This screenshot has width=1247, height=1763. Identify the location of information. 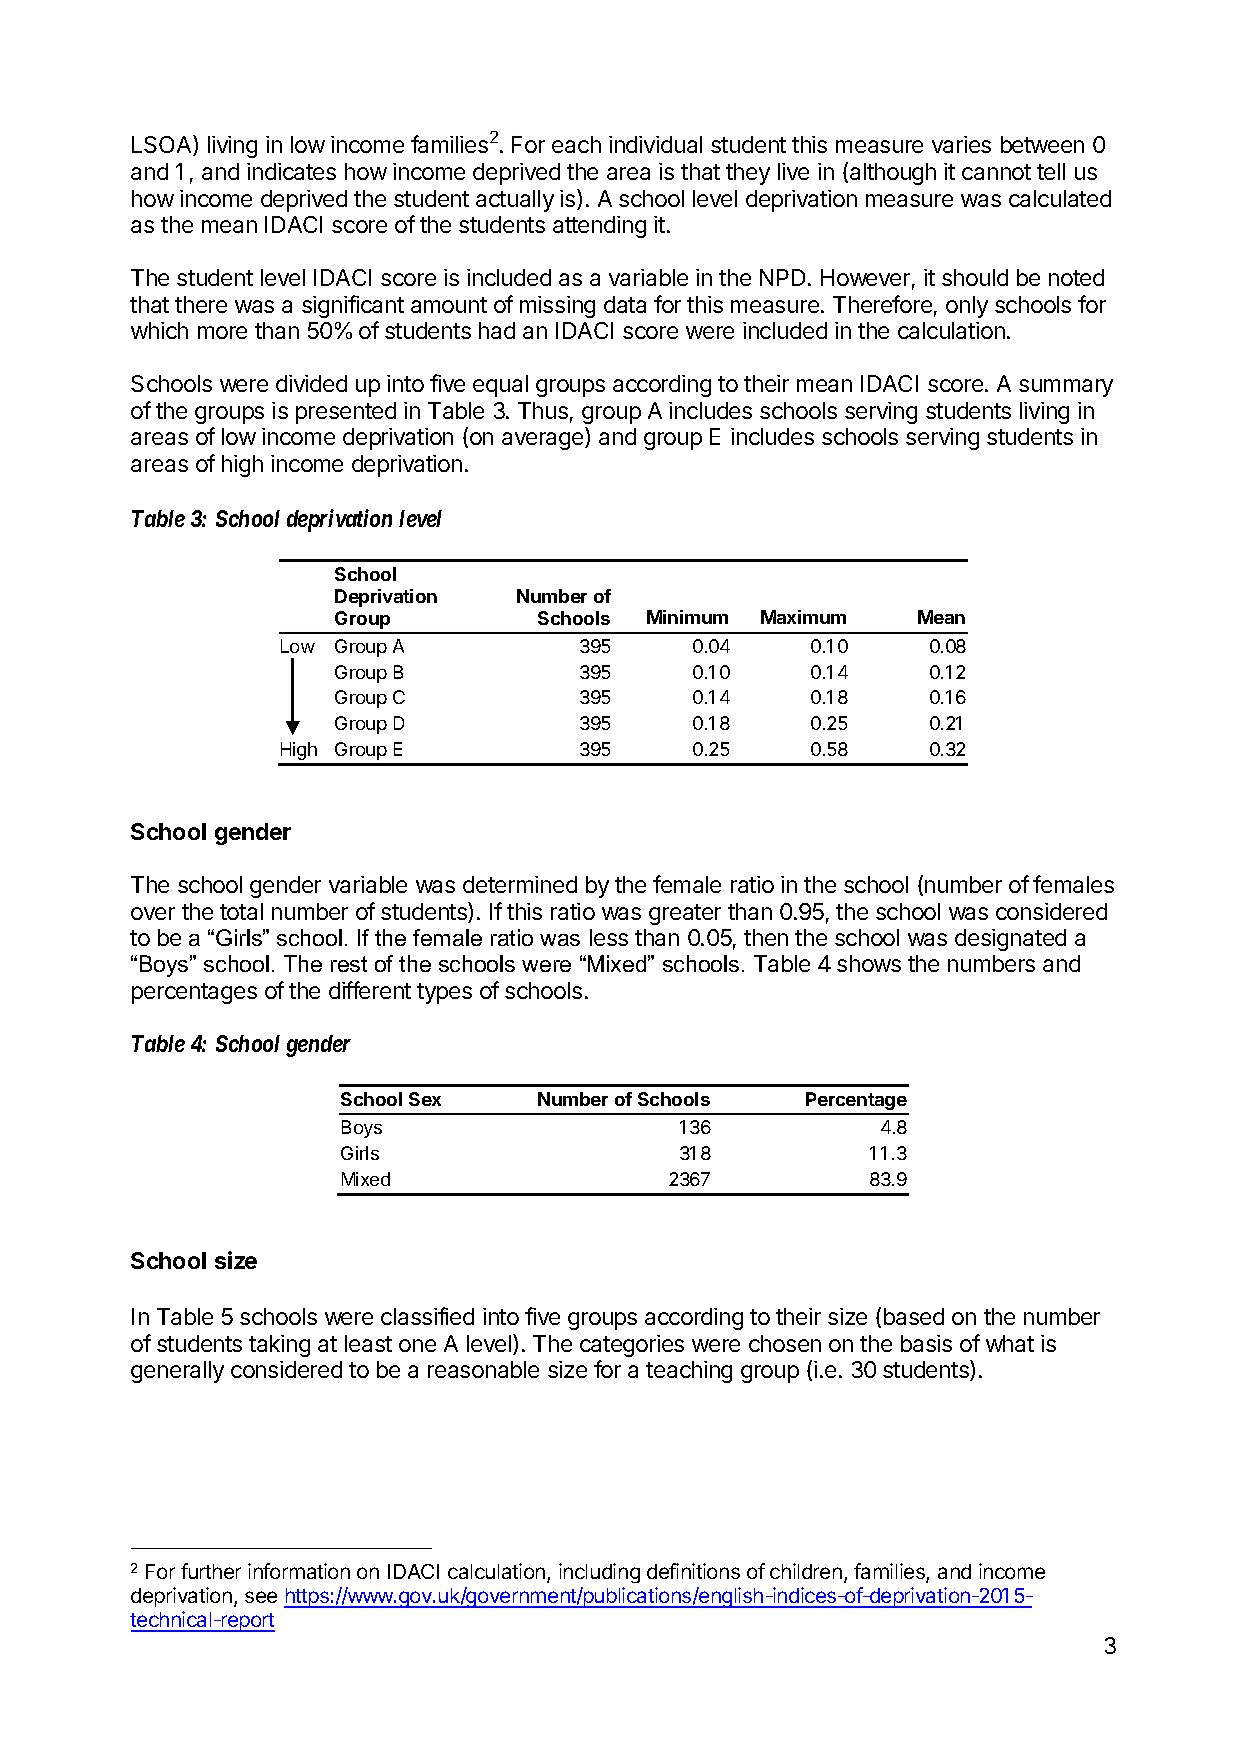
(299, 1571).
